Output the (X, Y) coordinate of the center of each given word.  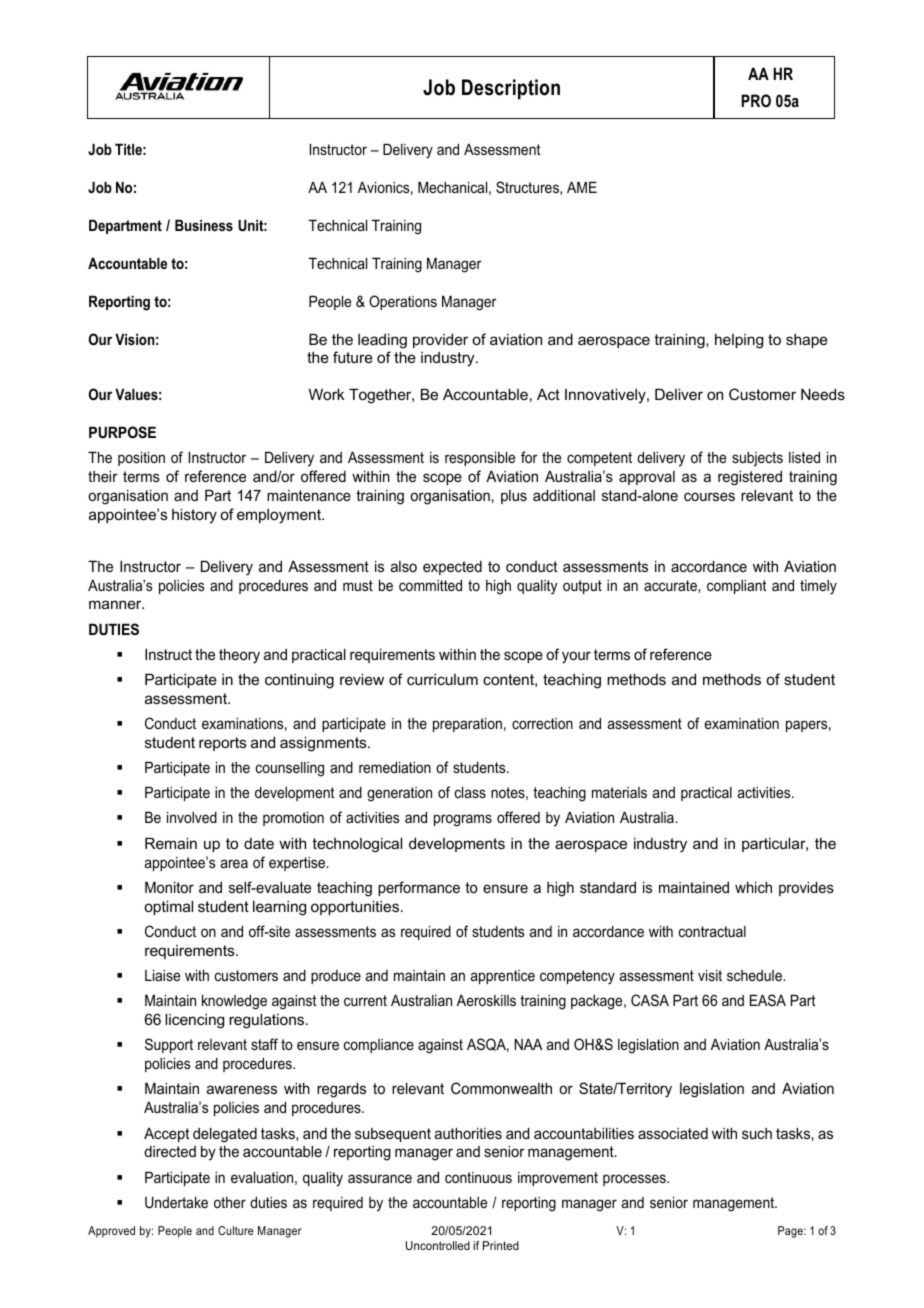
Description (511, 89)
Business (204, 225)
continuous (478, 1177)
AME (582, 187)
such (757, 1133)
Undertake (176, 1202)
